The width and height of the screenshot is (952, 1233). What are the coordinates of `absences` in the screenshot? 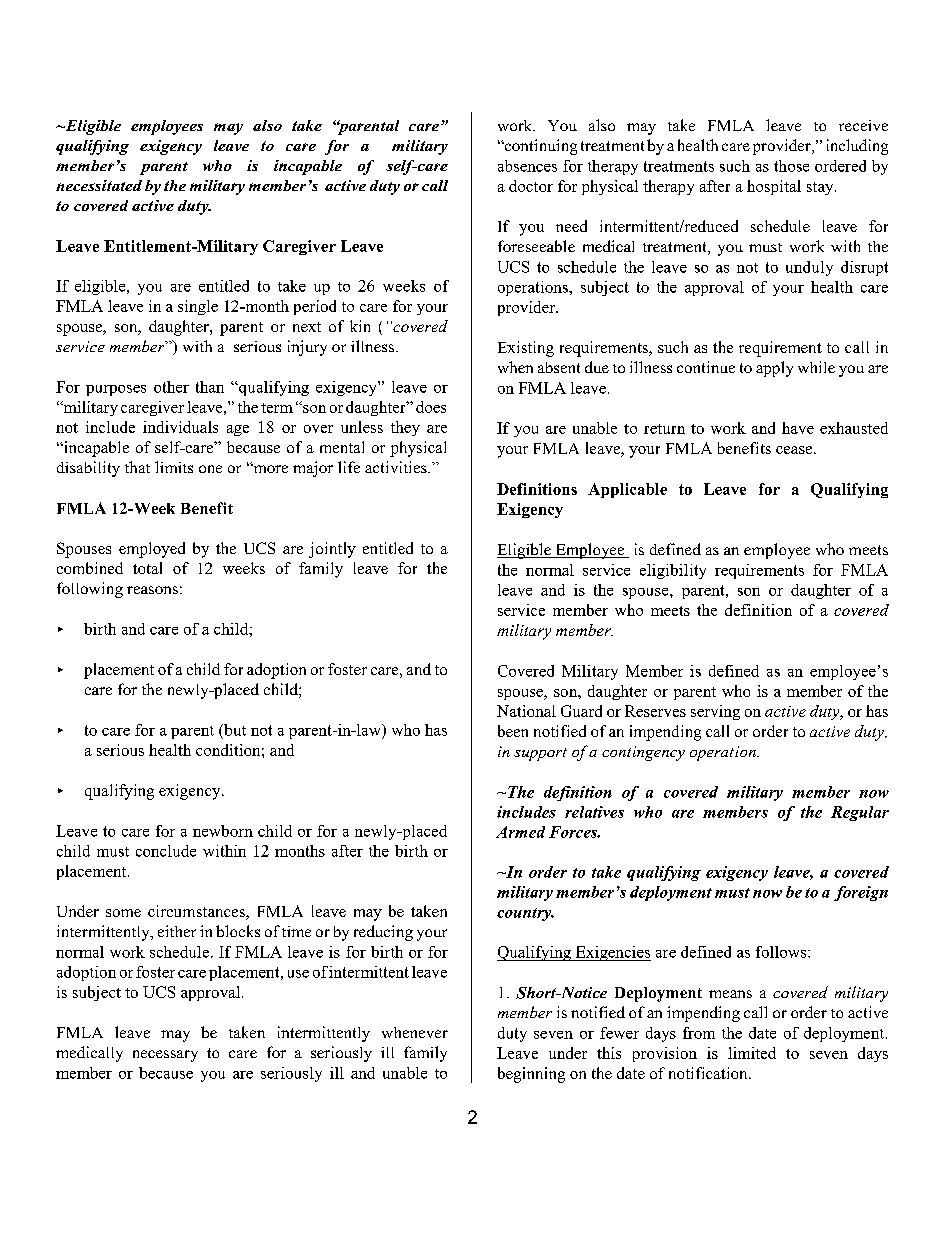 It's located at (527, 166).
